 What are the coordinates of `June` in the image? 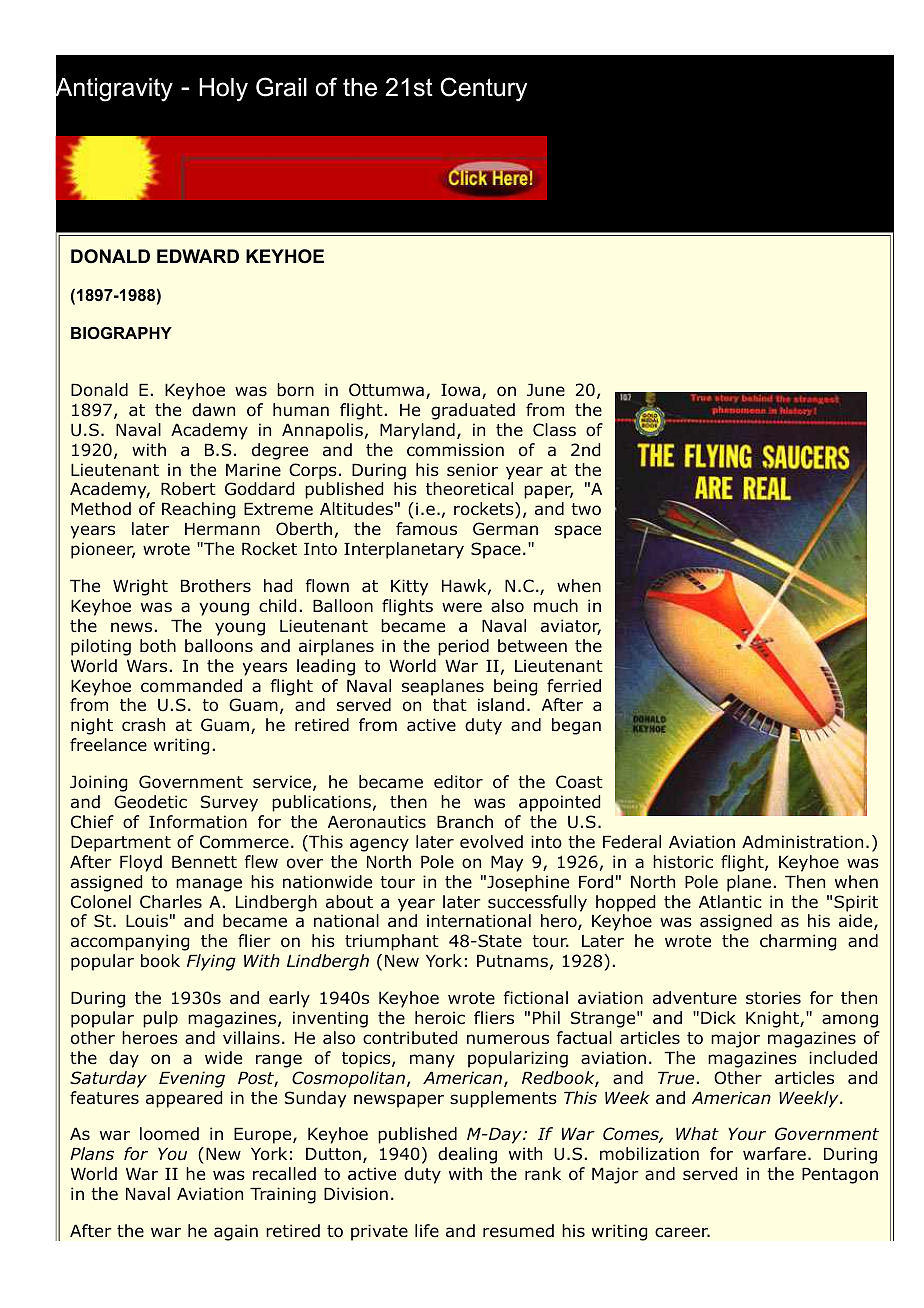 It's located at (546, 390).
